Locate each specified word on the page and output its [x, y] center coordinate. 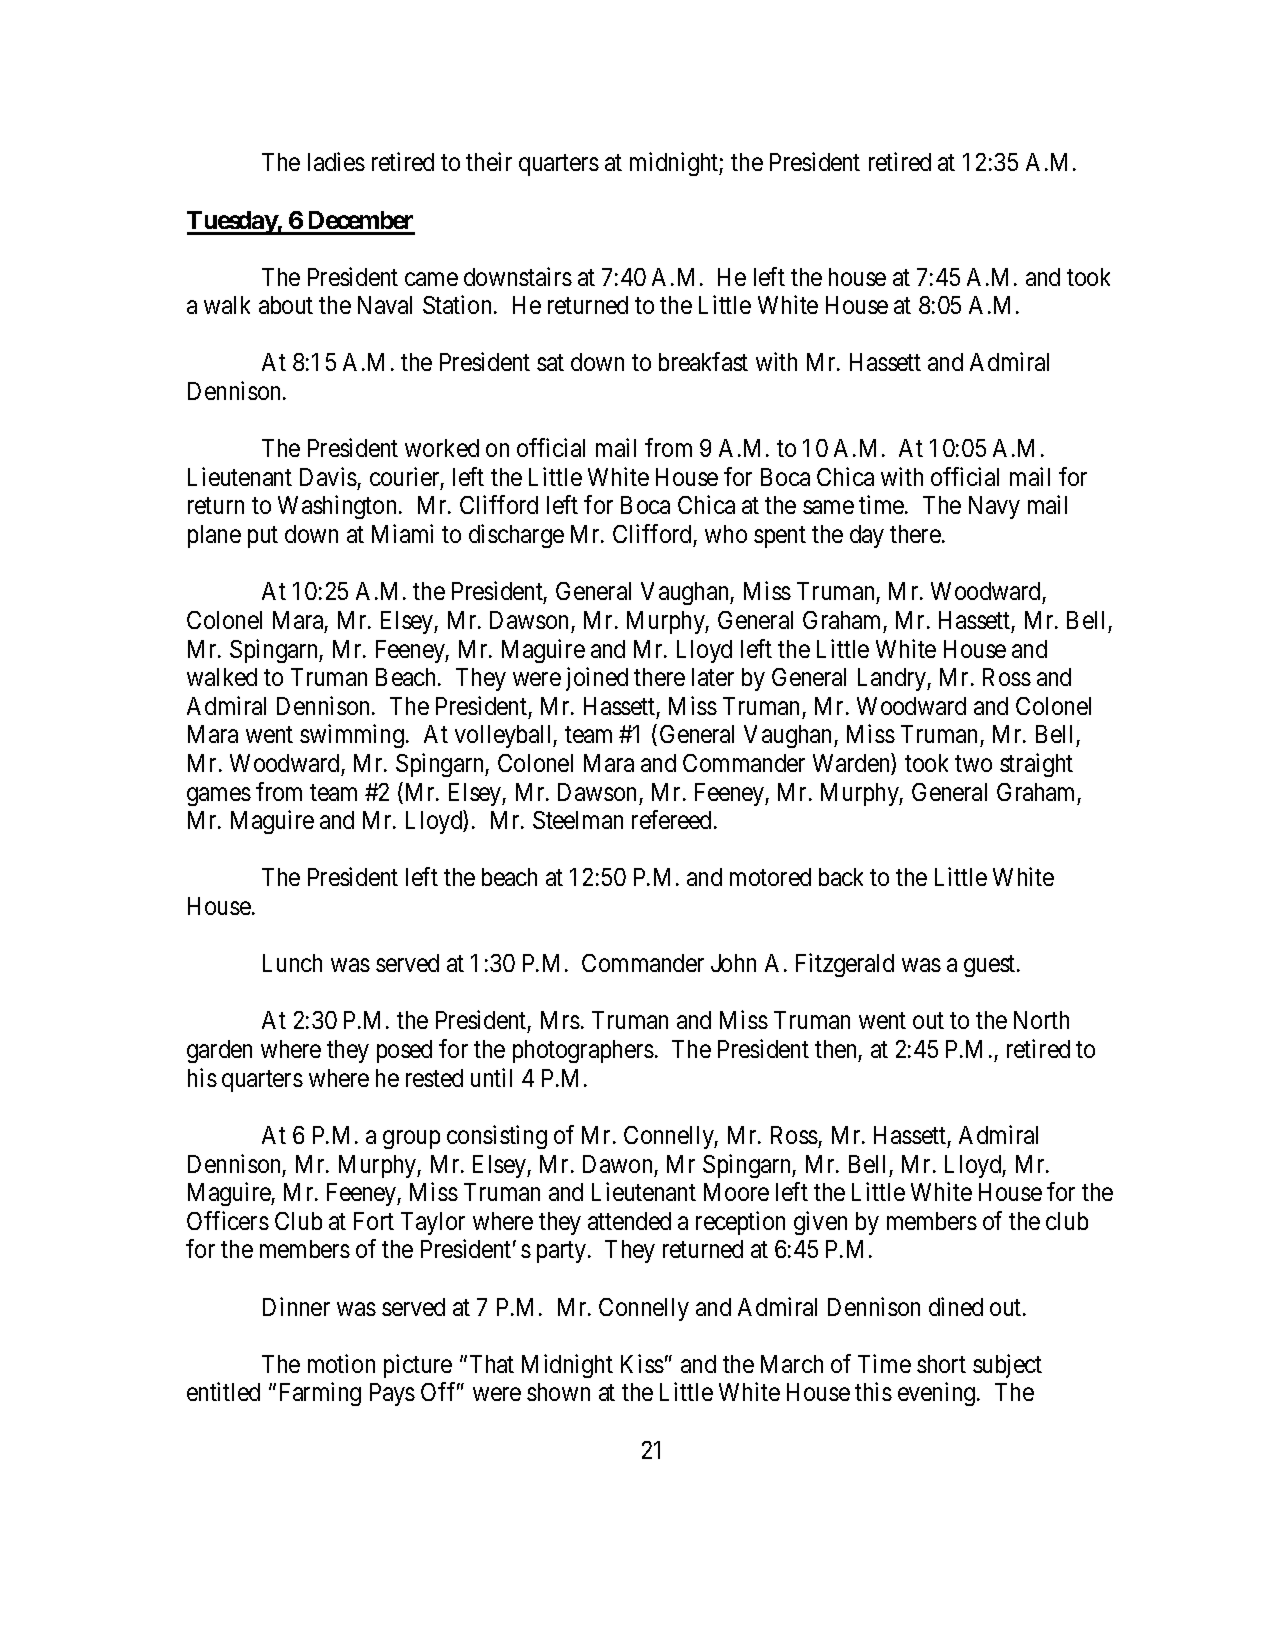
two [973, 764]
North [1041, 1020]
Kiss [642, 1363]
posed [404, 1051]
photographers [583, 1051]
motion [341, 1363]
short [941, 1364]
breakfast [703, 361]
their [489, 161]
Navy [994, 507]
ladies [336, 161]
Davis [328, 476]
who [726, 534]
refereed [671, 819]
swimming [352, 736]
